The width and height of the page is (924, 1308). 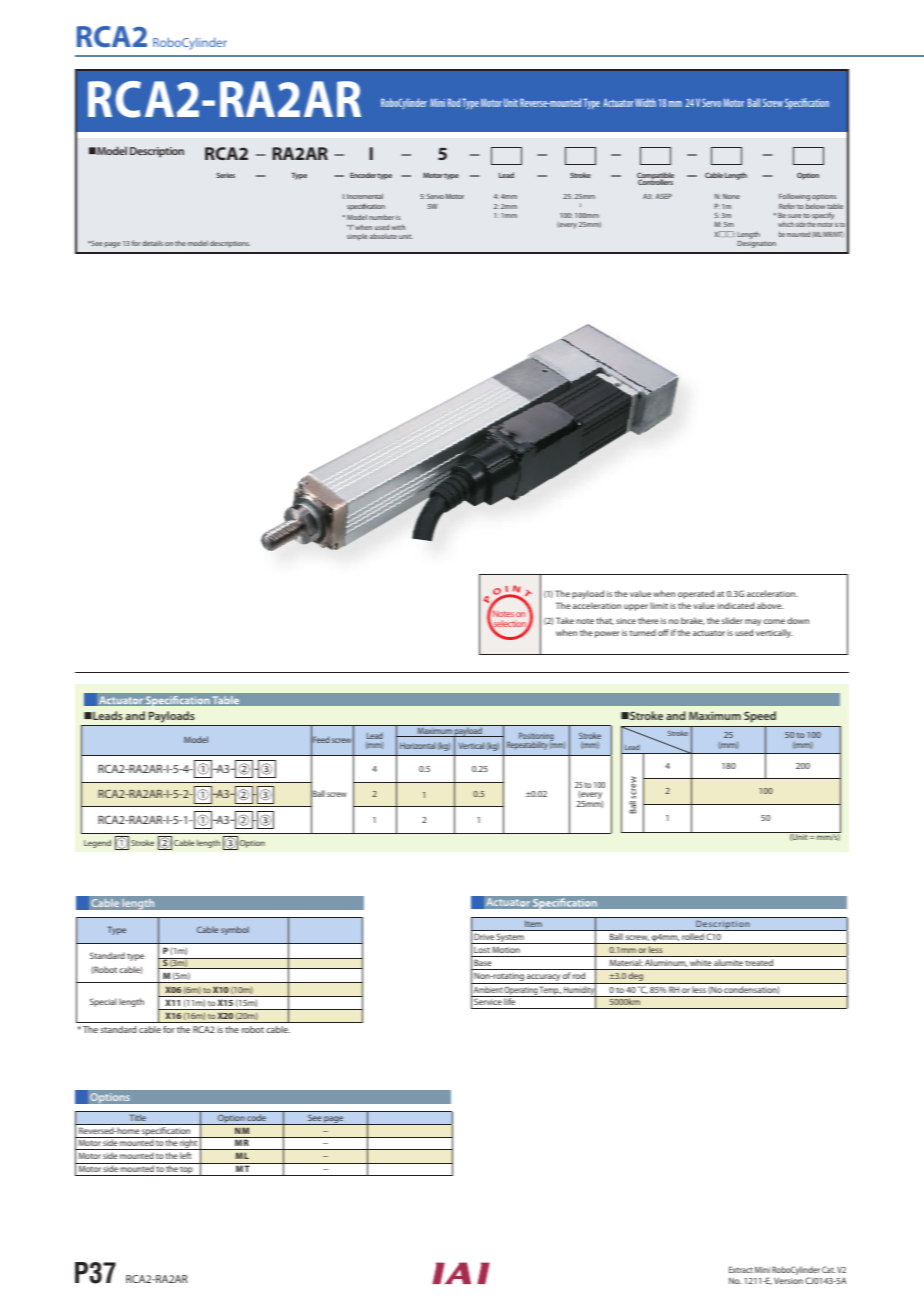 I want to click on operated, so click(x=696, y=594).
